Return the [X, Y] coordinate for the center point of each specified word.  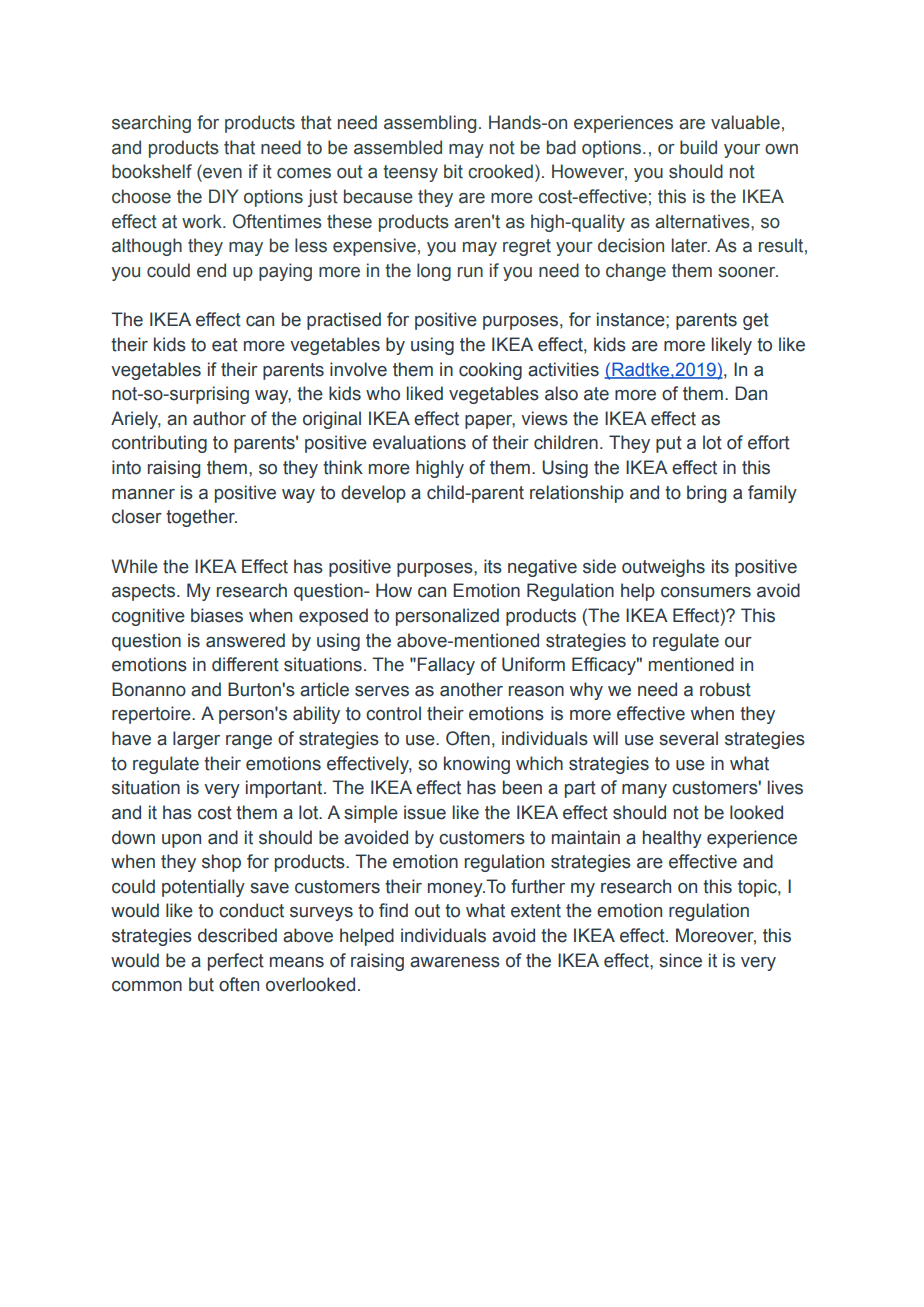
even [222, 173]
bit [453, 171]
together [201, 518]
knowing [477, 765]
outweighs [663, 568]
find [393, 910]
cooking [490, 371]
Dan [751, 393]
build [698, 147]
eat [225, 345]
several [688, 738]
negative [542, 568]
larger [196, 740]
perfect [236, 962]
